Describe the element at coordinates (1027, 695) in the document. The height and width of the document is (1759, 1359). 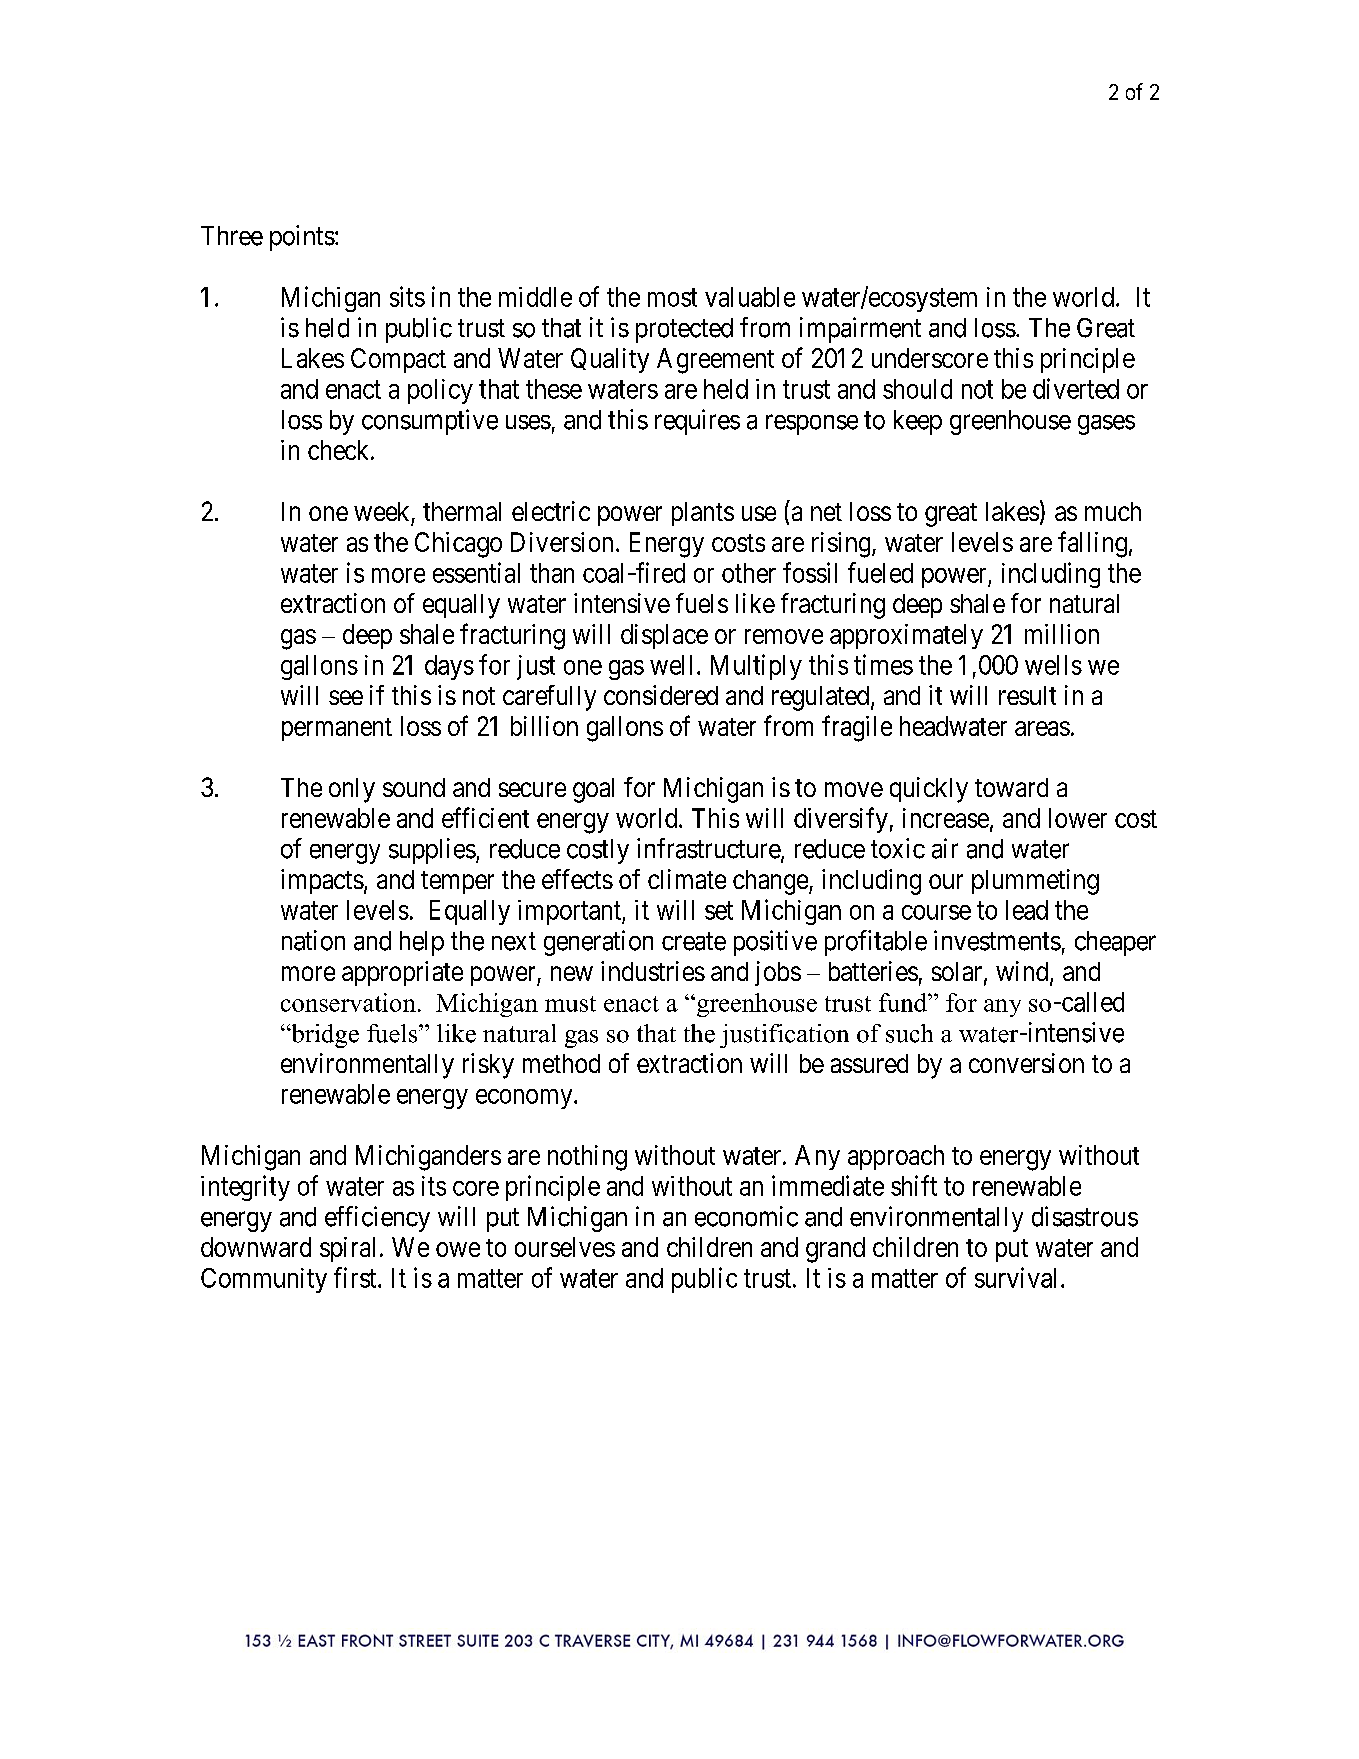
I see `result` at that location.
